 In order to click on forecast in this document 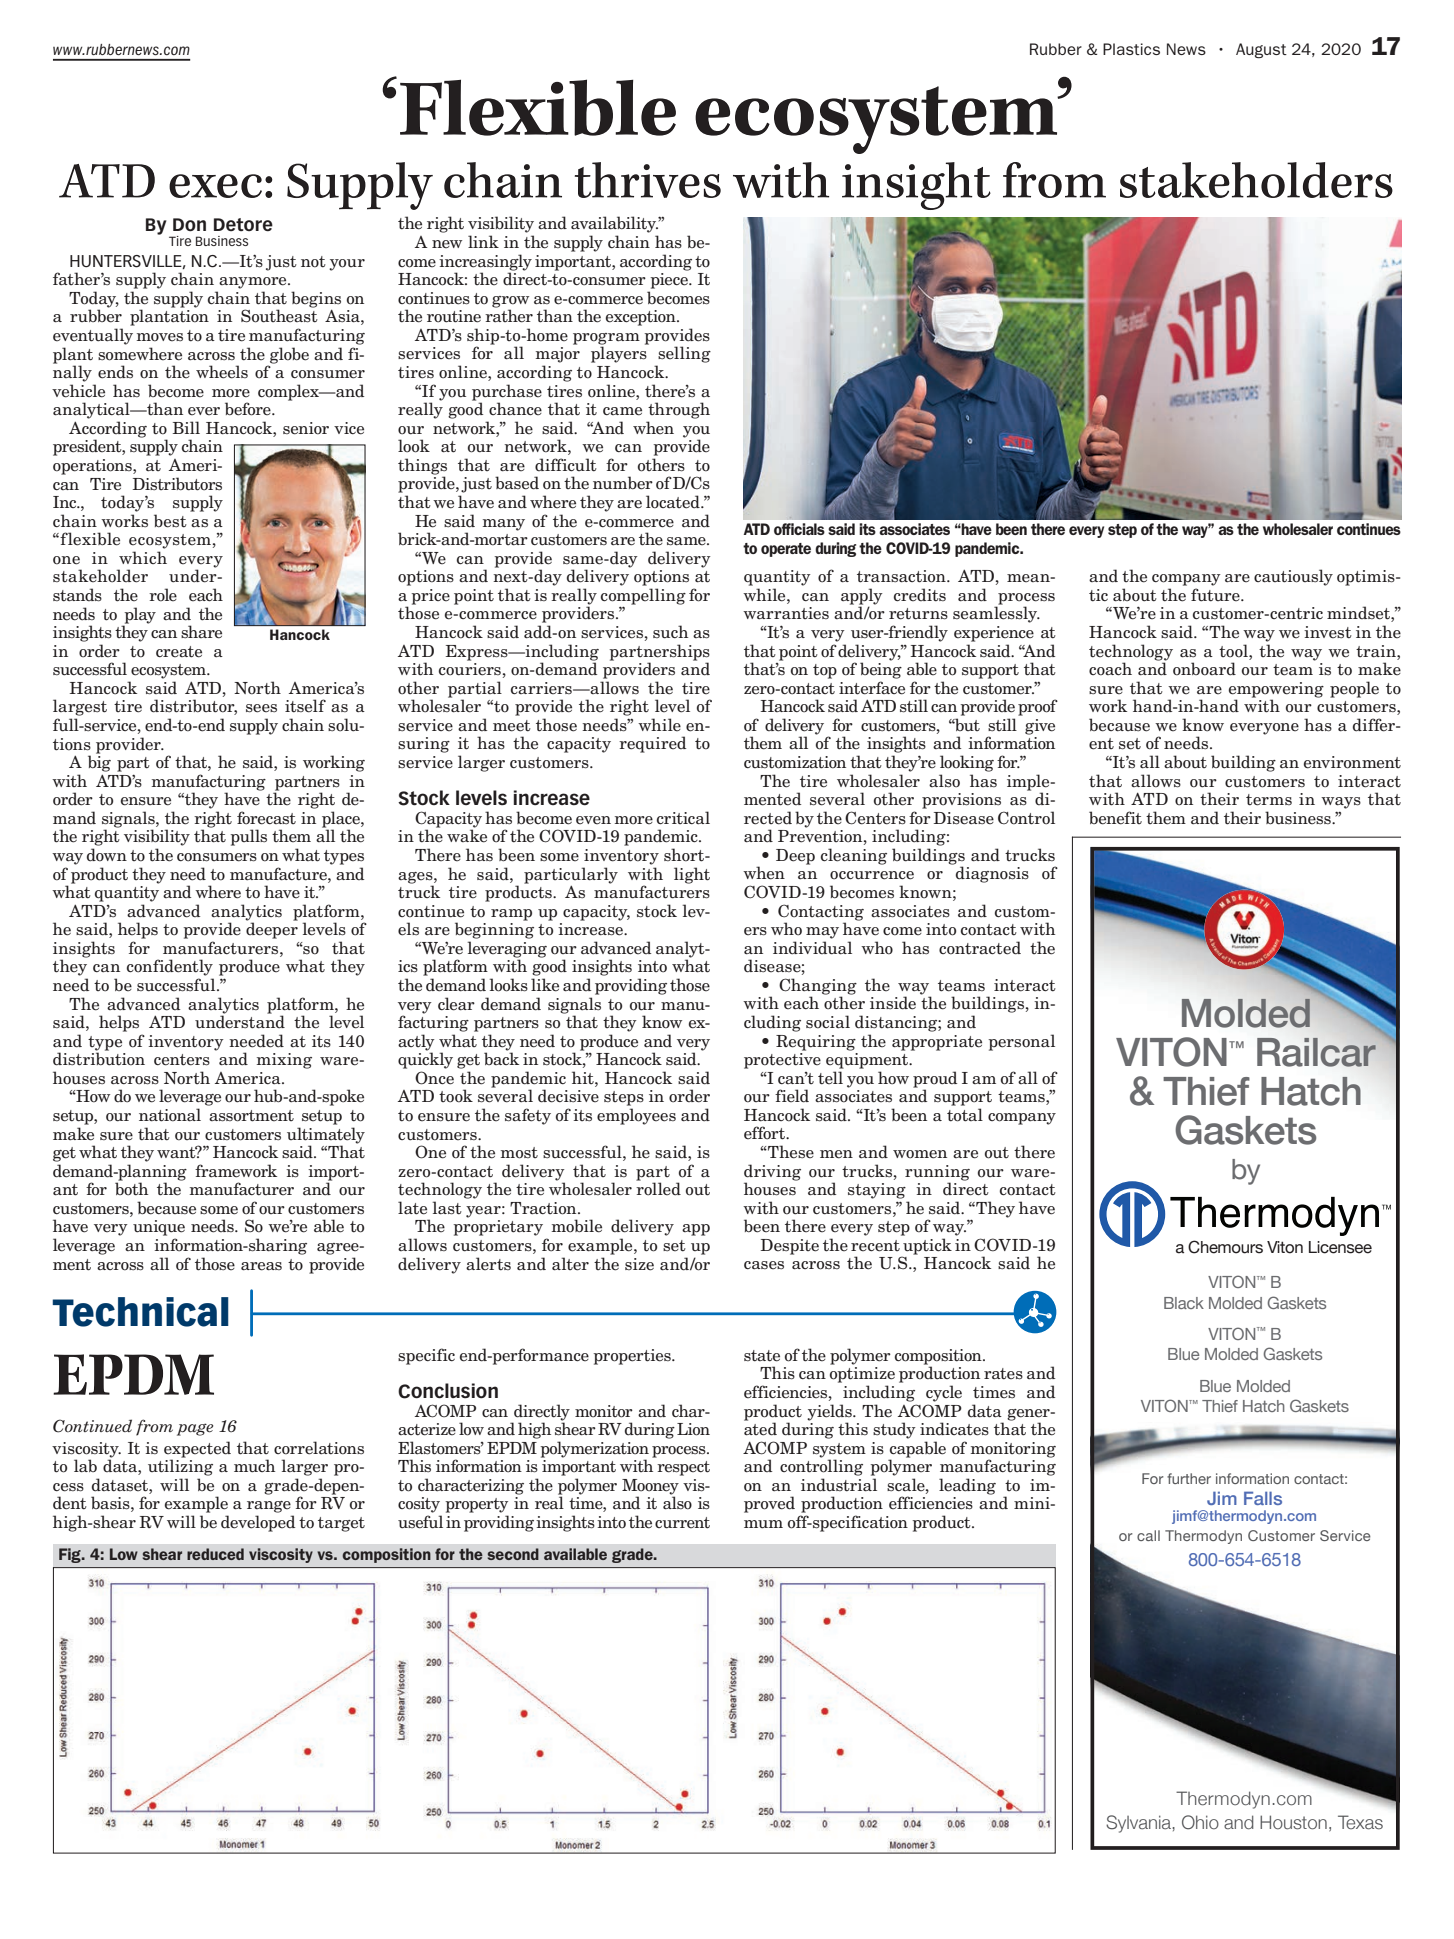, I will do `click(266, 818)`.
